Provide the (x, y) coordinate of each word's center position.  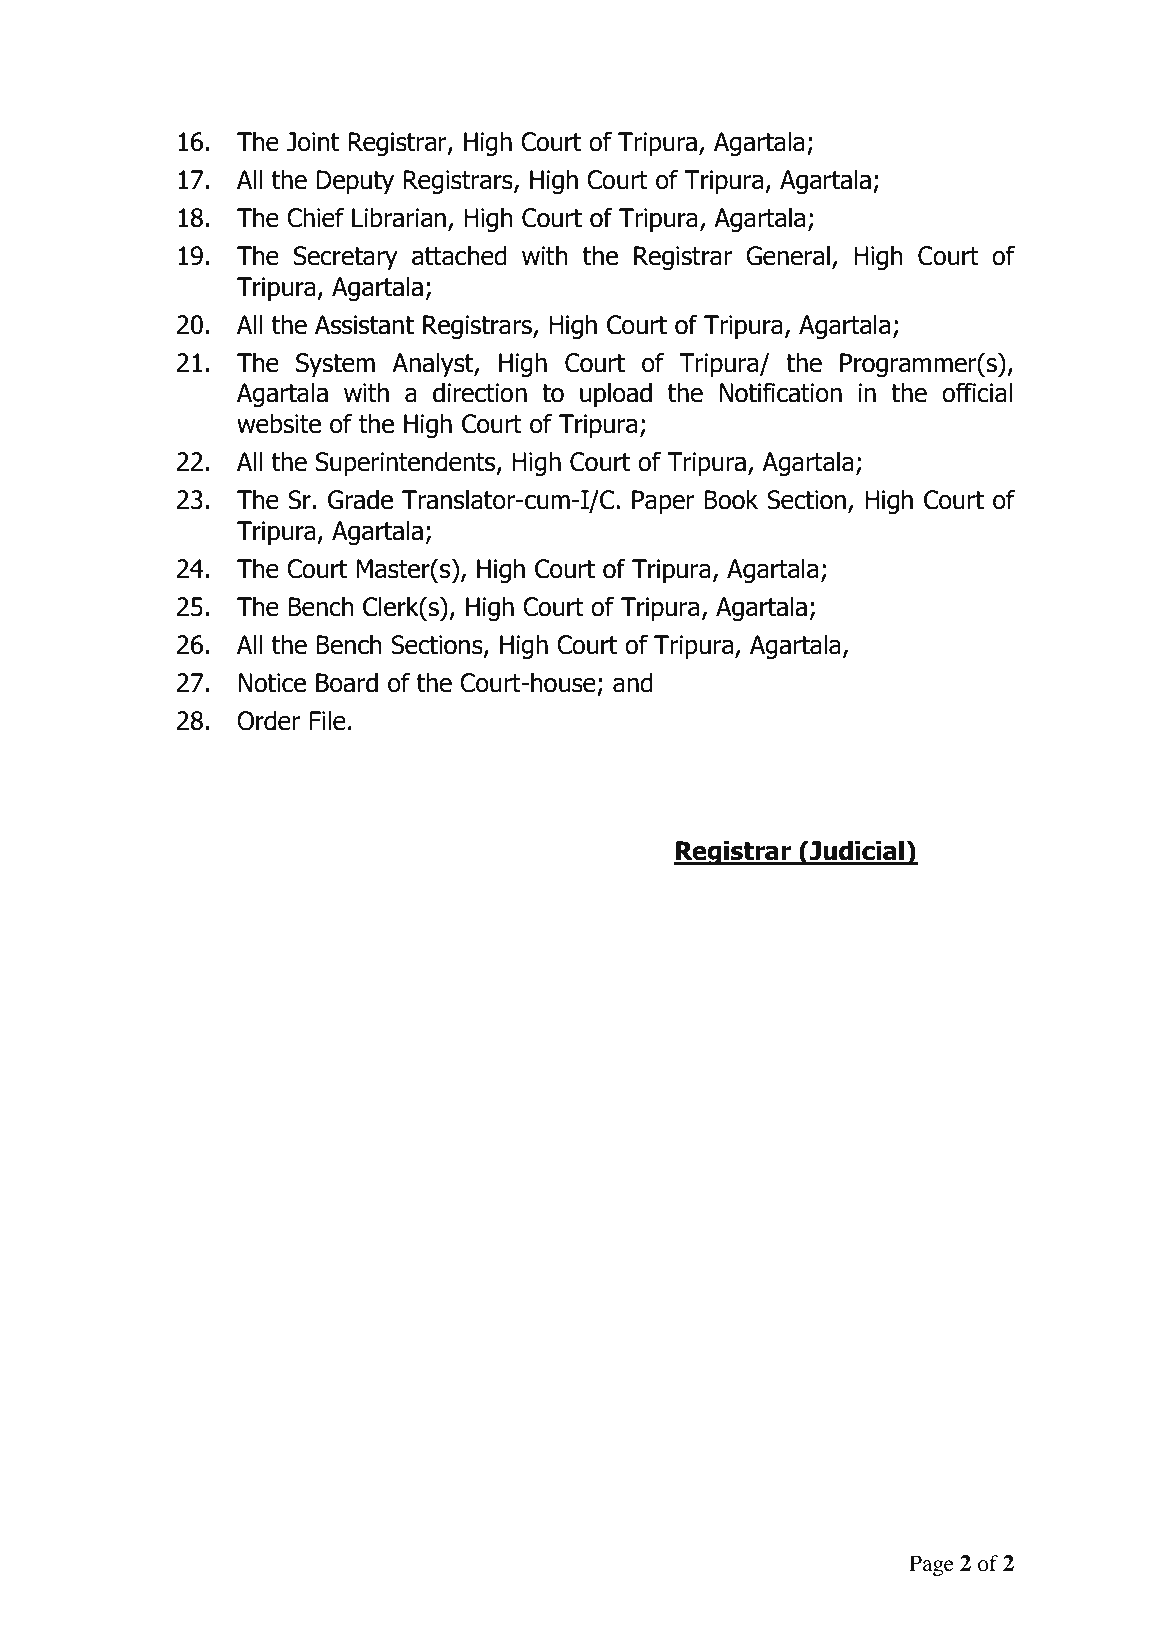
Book (731, 499)
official (977, 392)
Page (931, 1565)
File (327, 720)
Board (347, 682)
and (633, 682)
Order (268, 720)
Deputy (355, 182)
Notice (272, 683)
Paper (663, 502)
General (788, 255)
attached (459, 255)
